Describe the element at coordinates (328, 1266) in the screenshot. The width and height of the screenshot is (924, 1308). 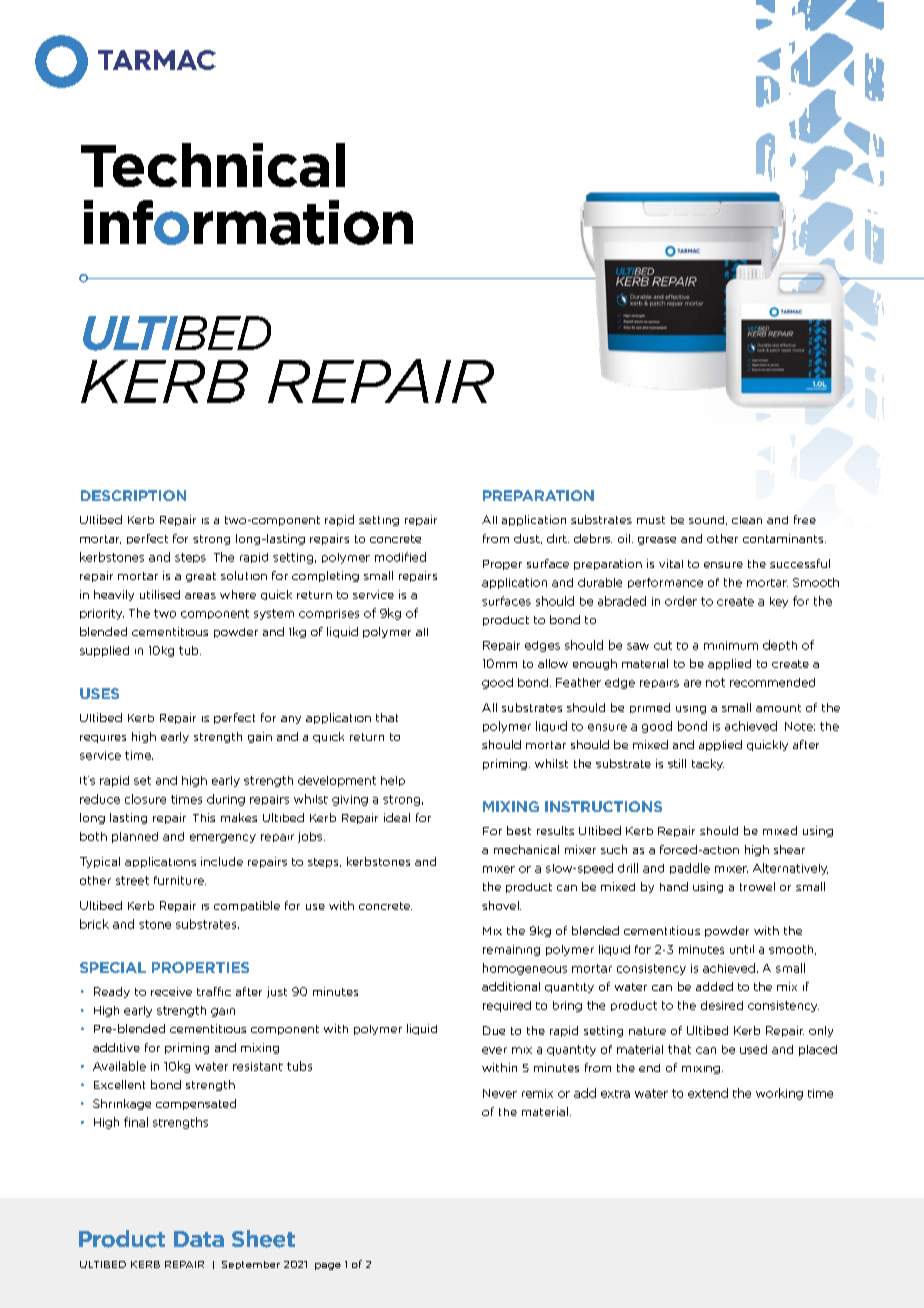
I see `page` at that location.
